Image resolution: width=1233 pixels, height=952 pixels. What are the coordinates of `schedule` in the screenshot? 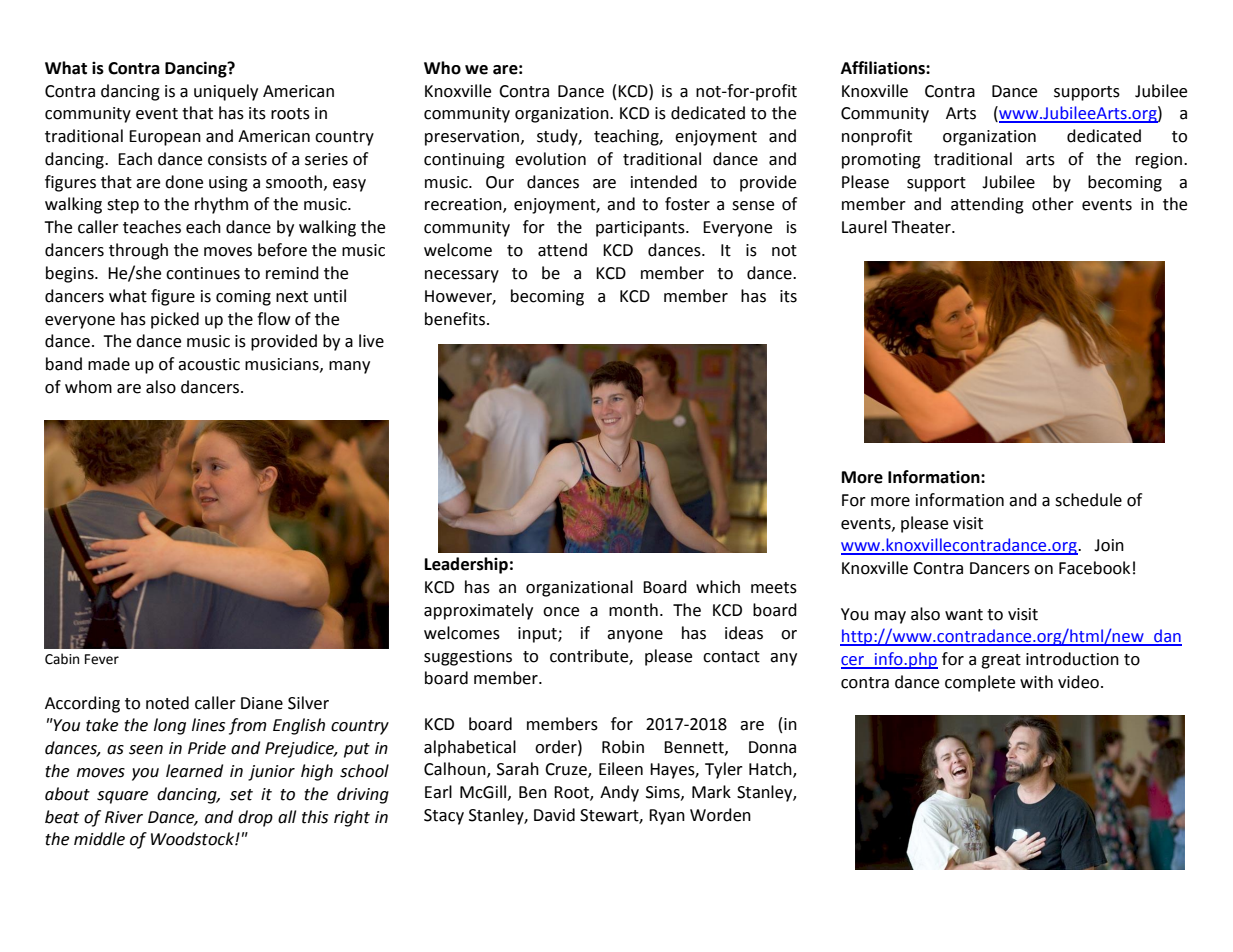 It's located at (1088, 500).
